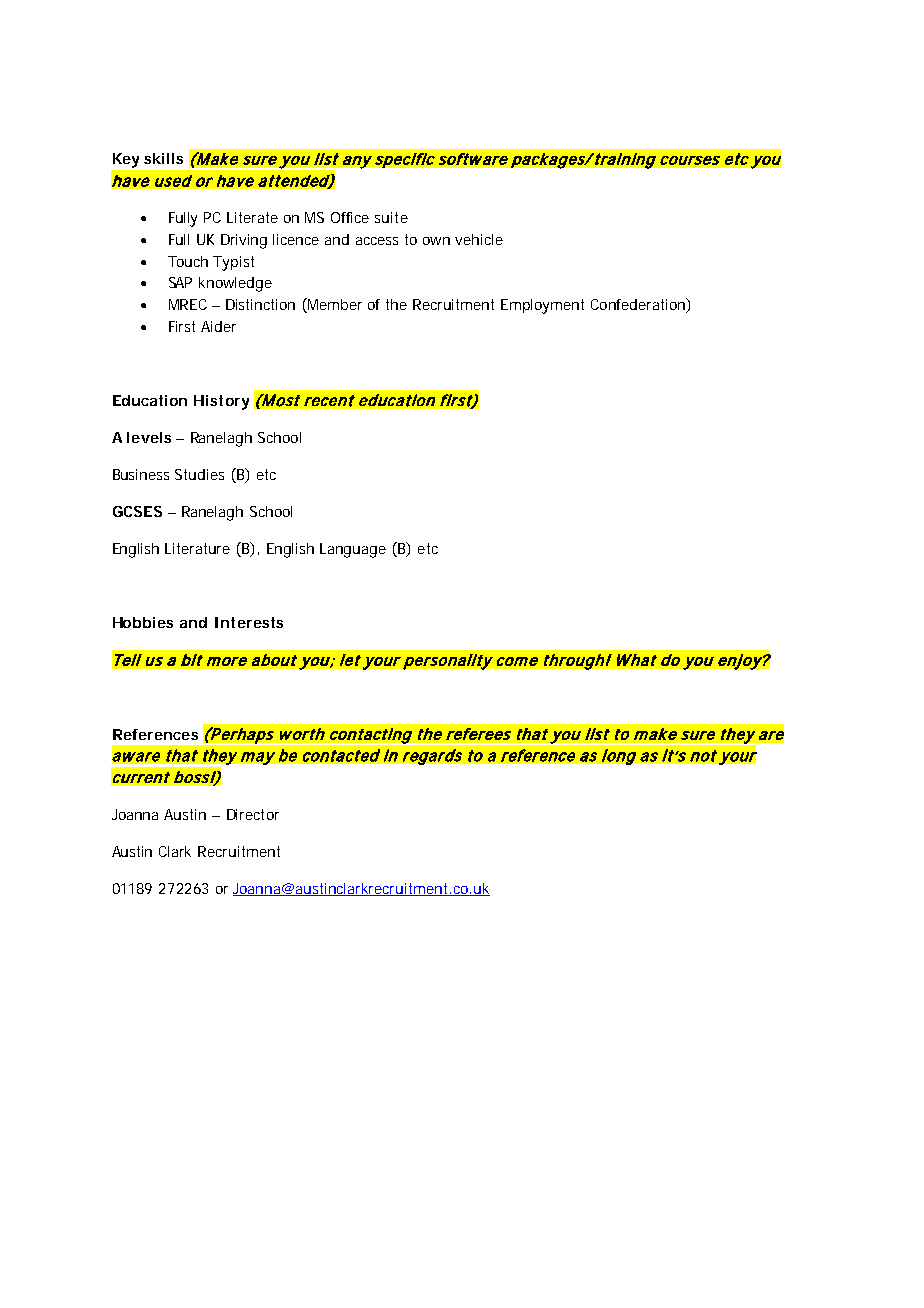 The height and width of the screenshot is (1308, 924). What do you see at coordinates (353, 550) in the screenshot?
I see `Language` at bounding box center [353, 550].
